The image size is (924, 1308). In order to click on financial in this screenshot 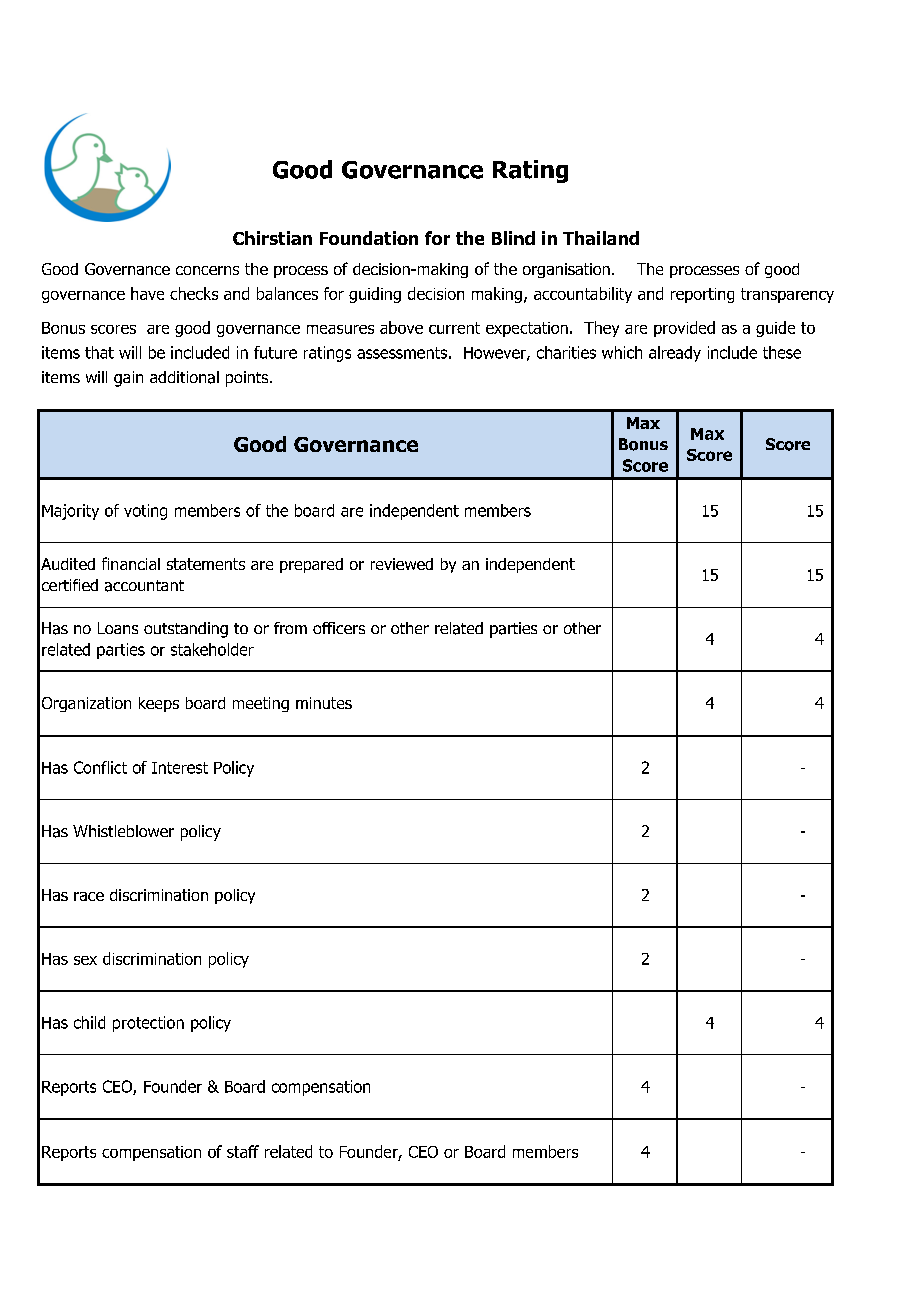, I will do `click(131, 563)`.
